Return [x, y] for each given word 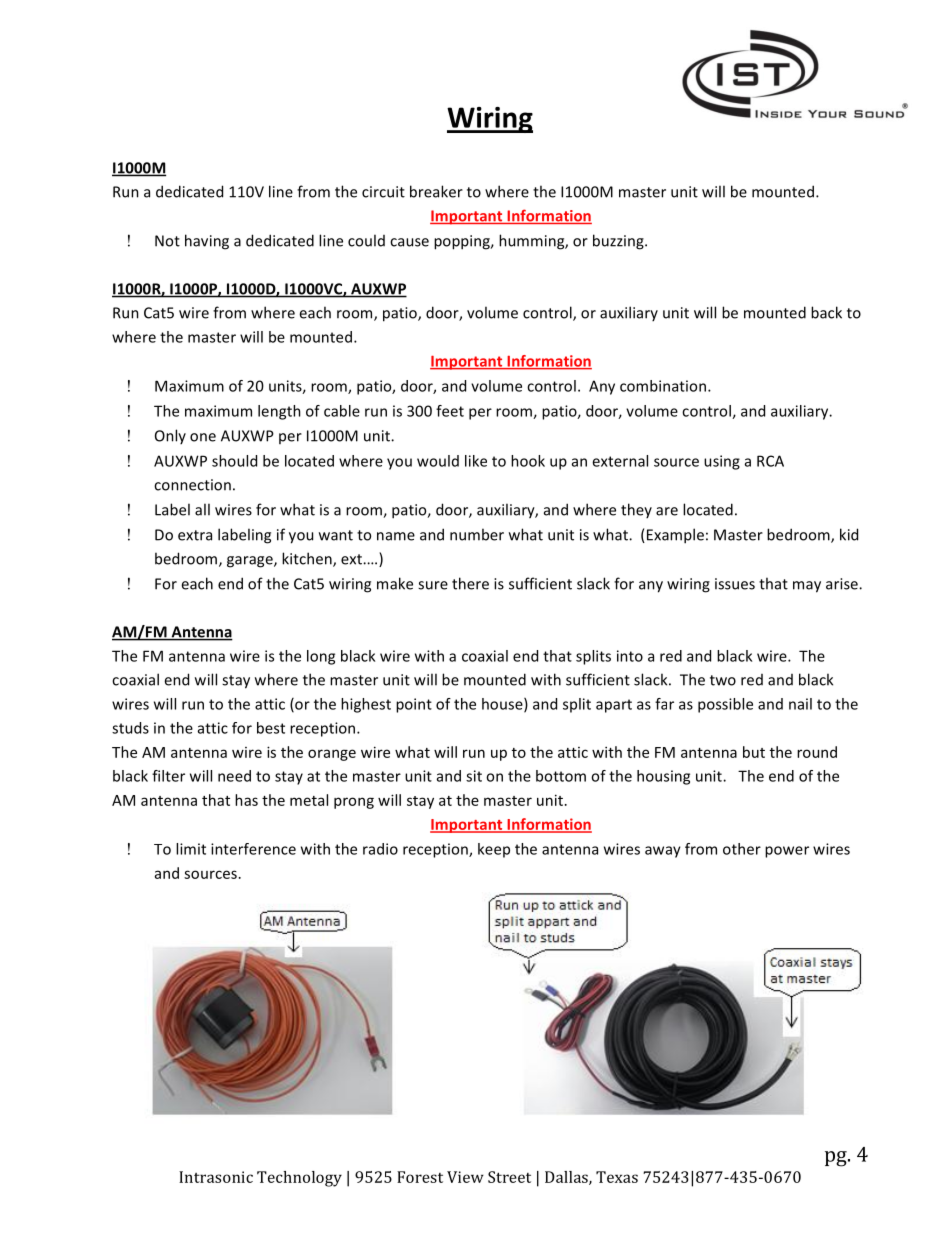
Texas [617, 1177]
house [503, 705]
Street [509, 1177]
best [271, 728]
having [207, 242]
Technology [299, 1179]
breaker [436, 191]
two [723, 680]
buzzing [619, 242]
